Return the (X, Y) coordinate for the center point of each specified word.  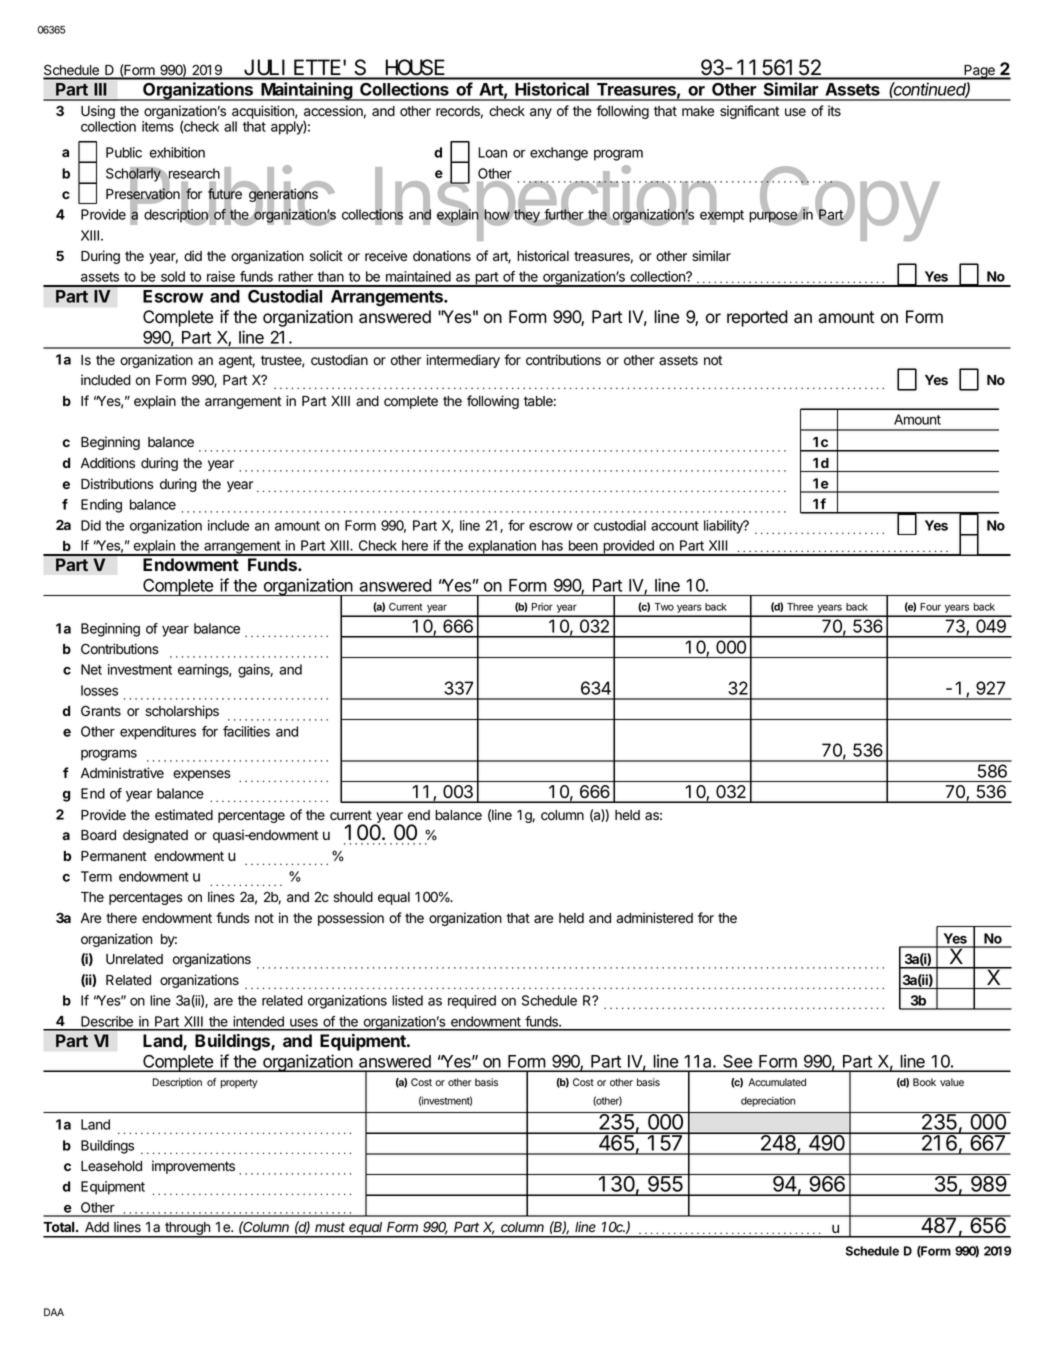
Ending (101, 506)
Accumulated (777, 1082)
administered (654, 918)
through (187, 1230)
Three (800, 607)
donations (442, 256)
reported (757, 318)
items (158, 126)
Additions (108, 463)
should (353, 897)
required (472, 1002)
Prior (542, 606)
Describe (107, 1023)
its (834, 111)
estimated (184, 815)
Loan (492, 152)
